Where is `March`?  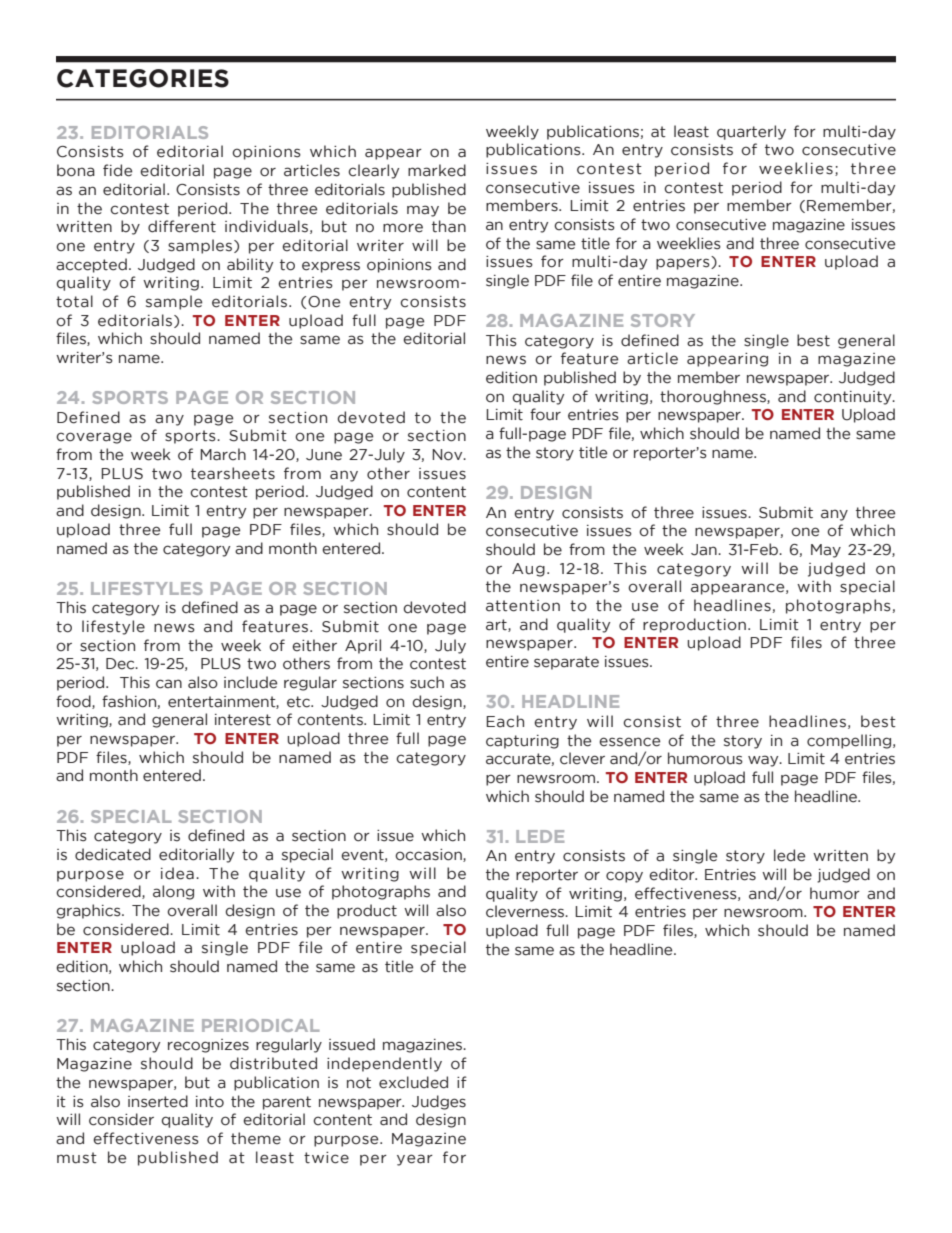
March is located at coordinates (223, 454).
